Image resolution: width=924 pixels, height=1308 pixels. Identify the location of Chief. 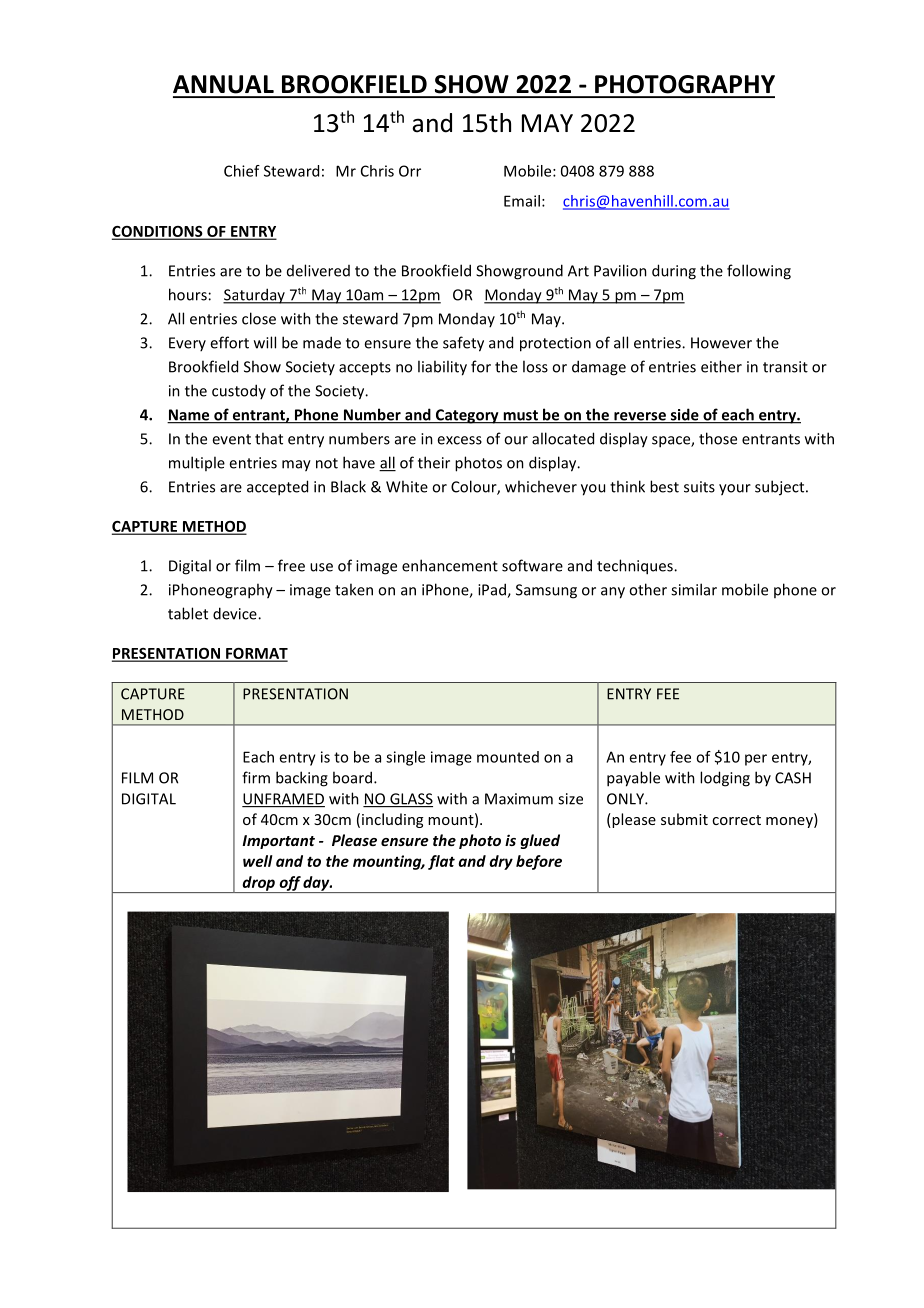
(242, 171).
